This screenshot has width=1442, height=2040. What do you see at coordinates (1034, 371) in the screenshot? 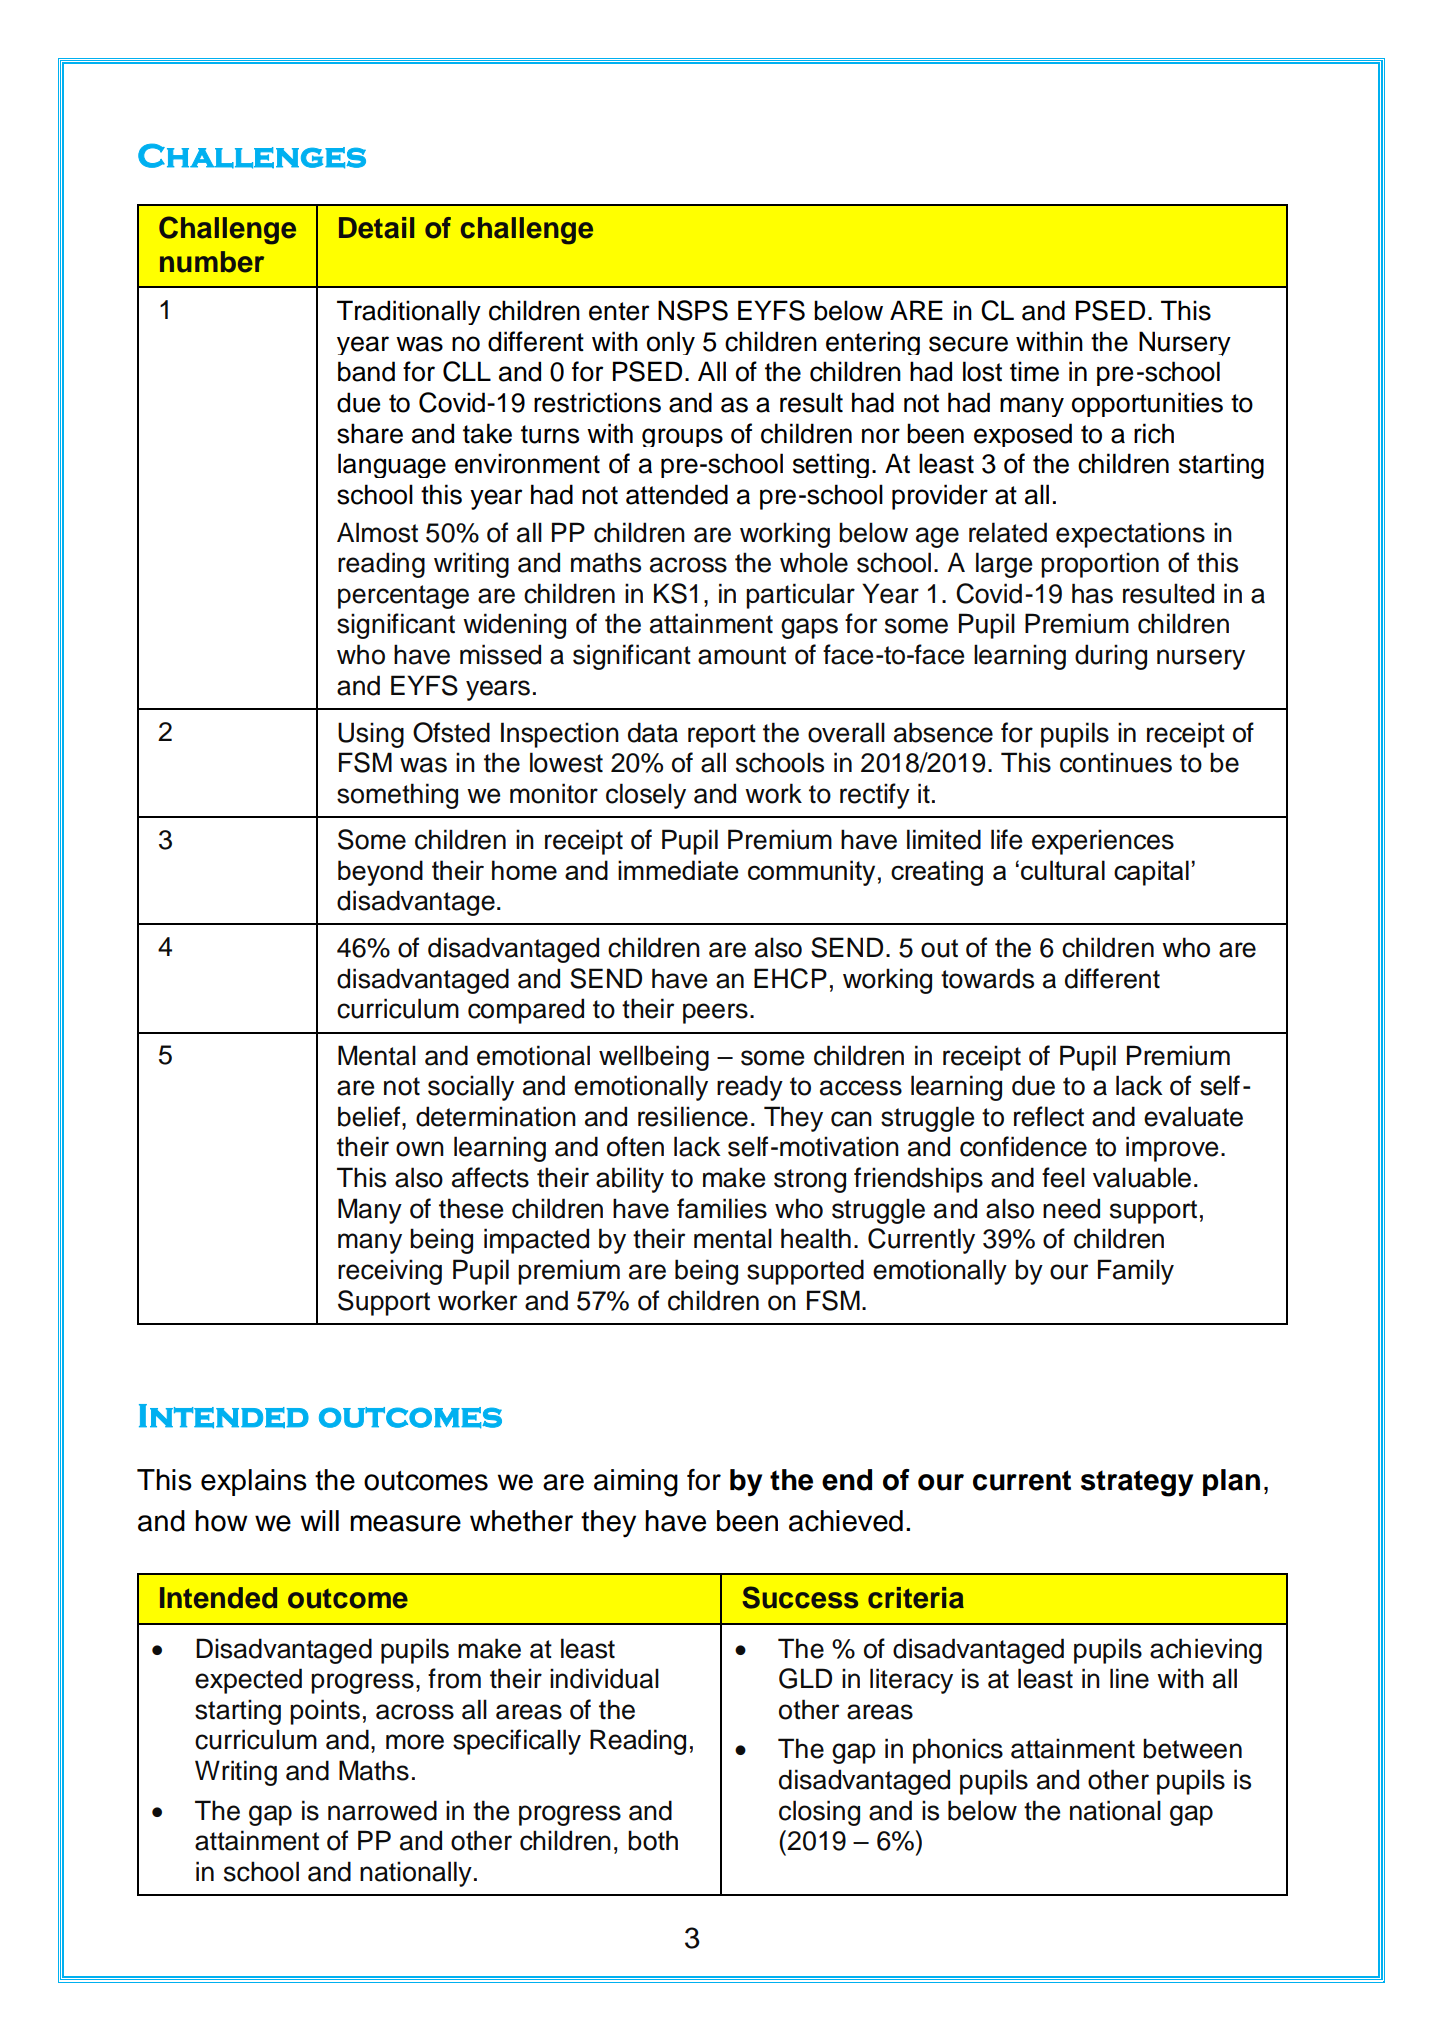
I see `time` at bounding box center [1034, 371].
